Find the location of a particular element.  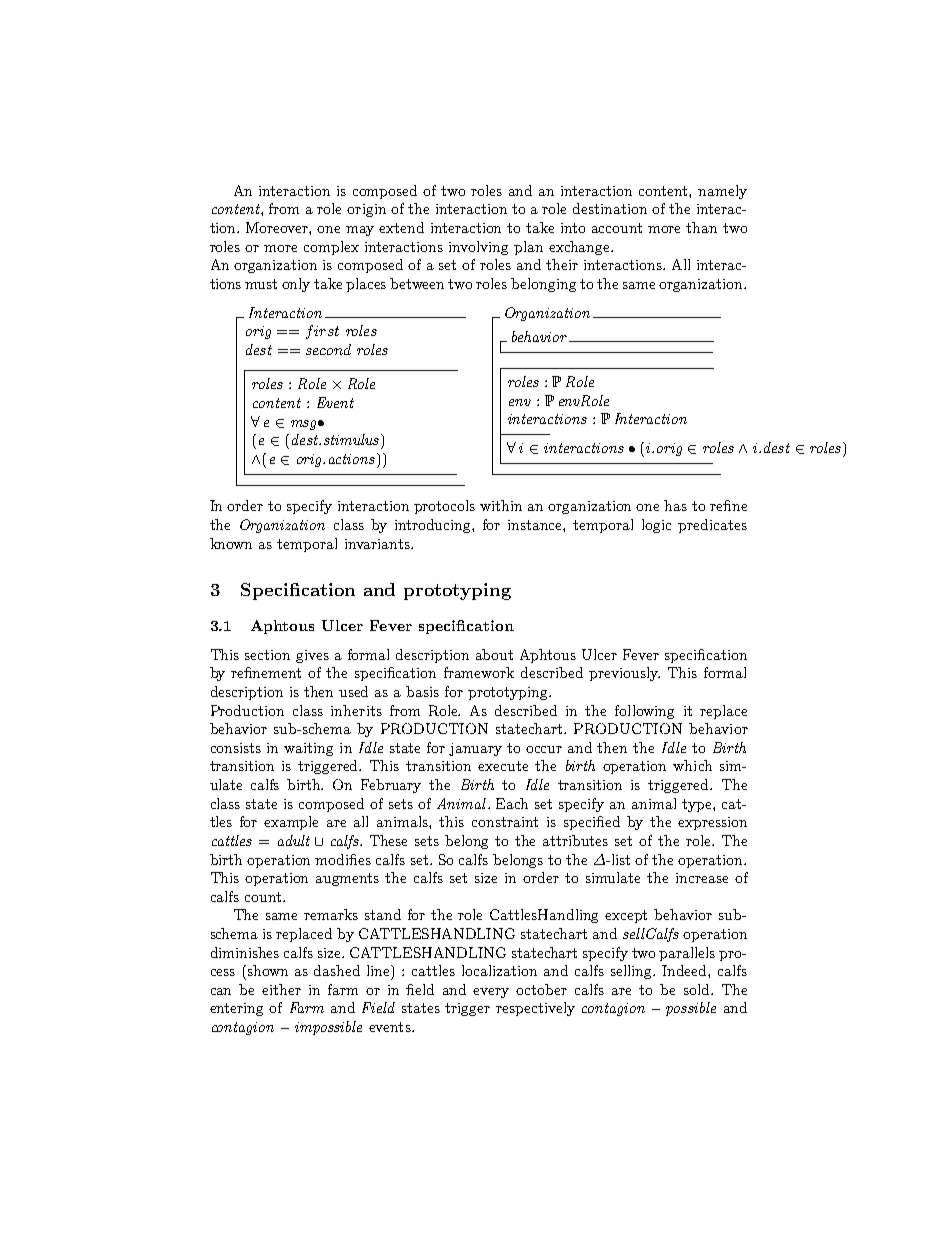

gives is located at coordinates (312, 656).
